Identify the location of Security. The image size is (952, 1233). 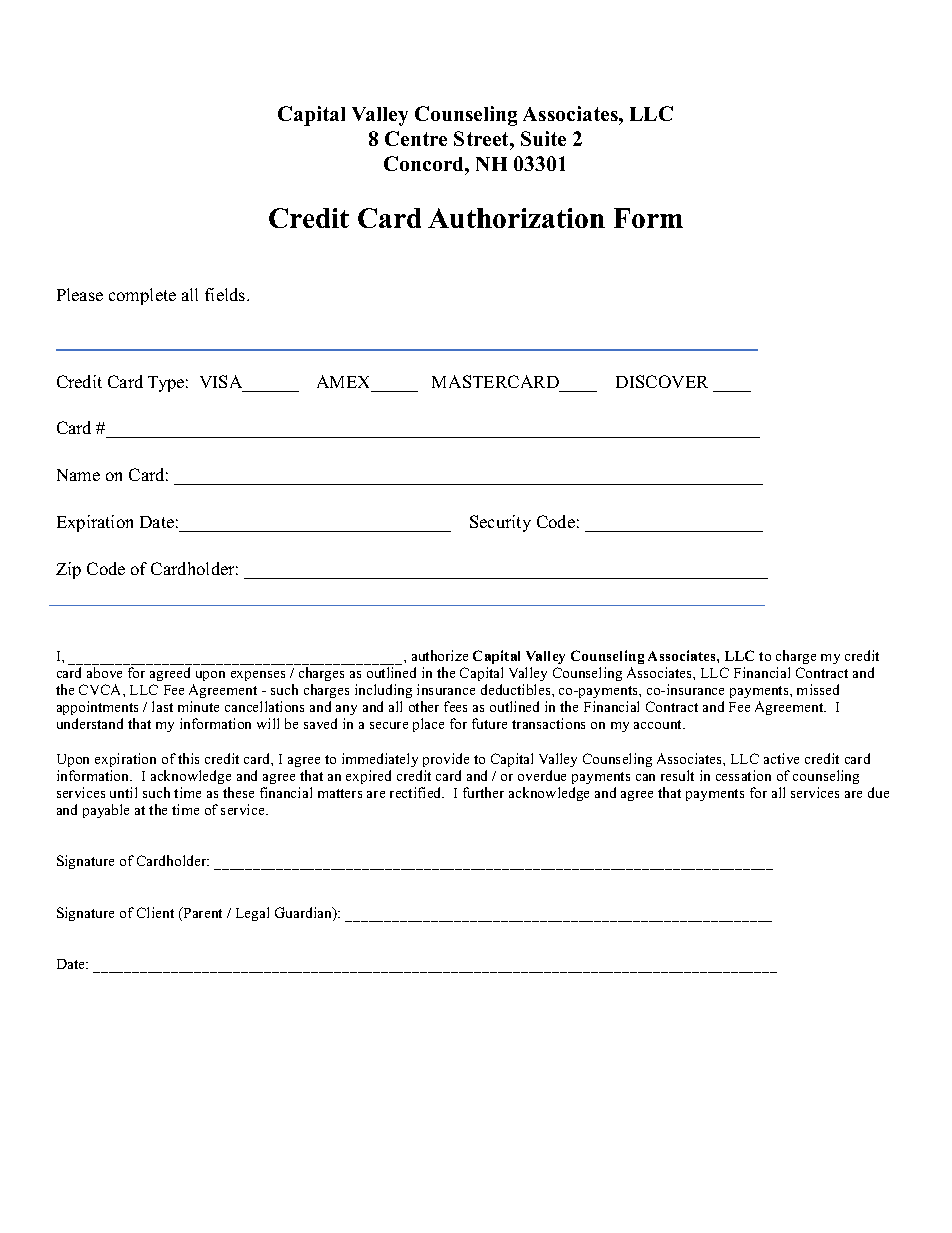
(500, 523).
